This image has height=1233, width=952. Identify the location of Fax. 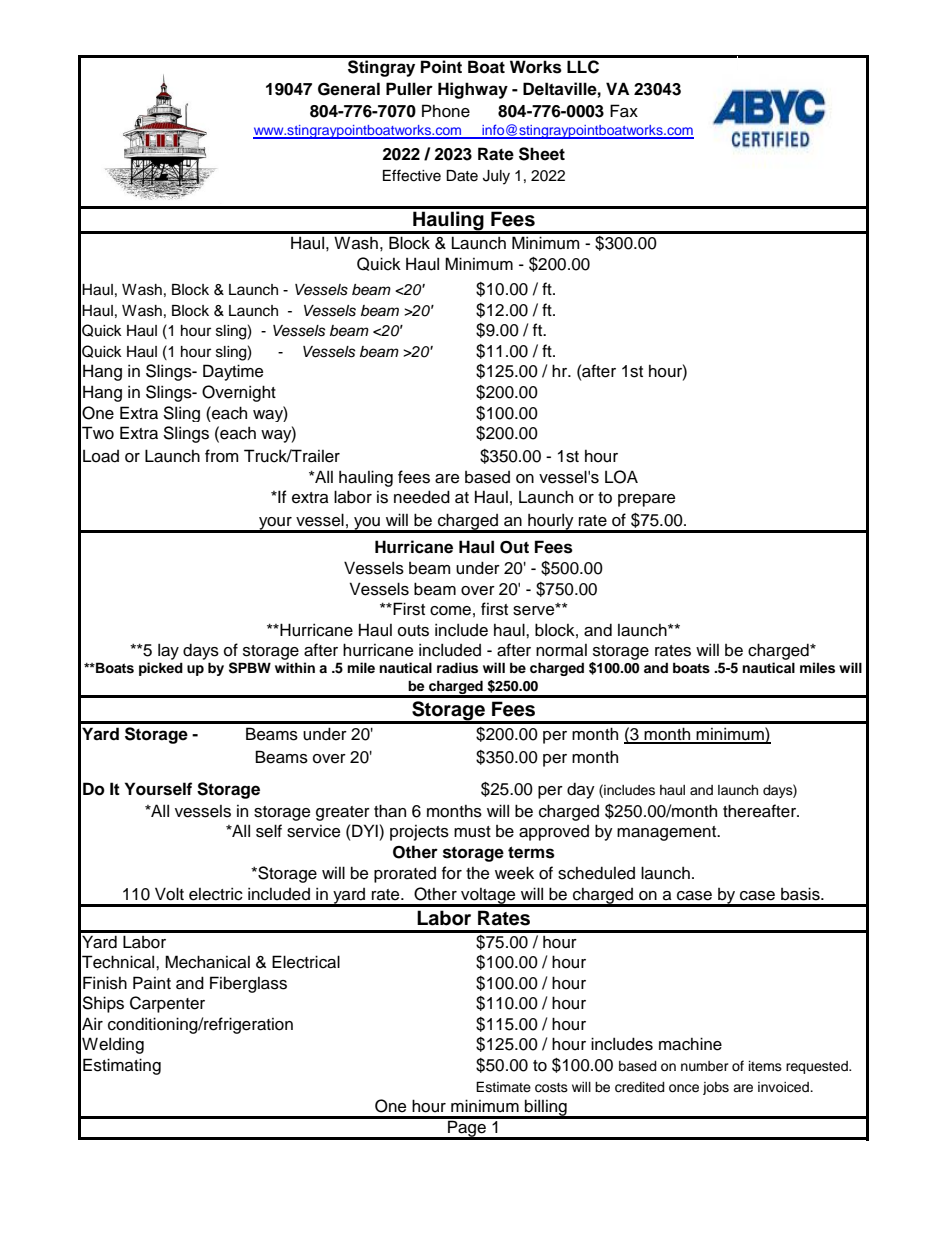
(624, 111).
